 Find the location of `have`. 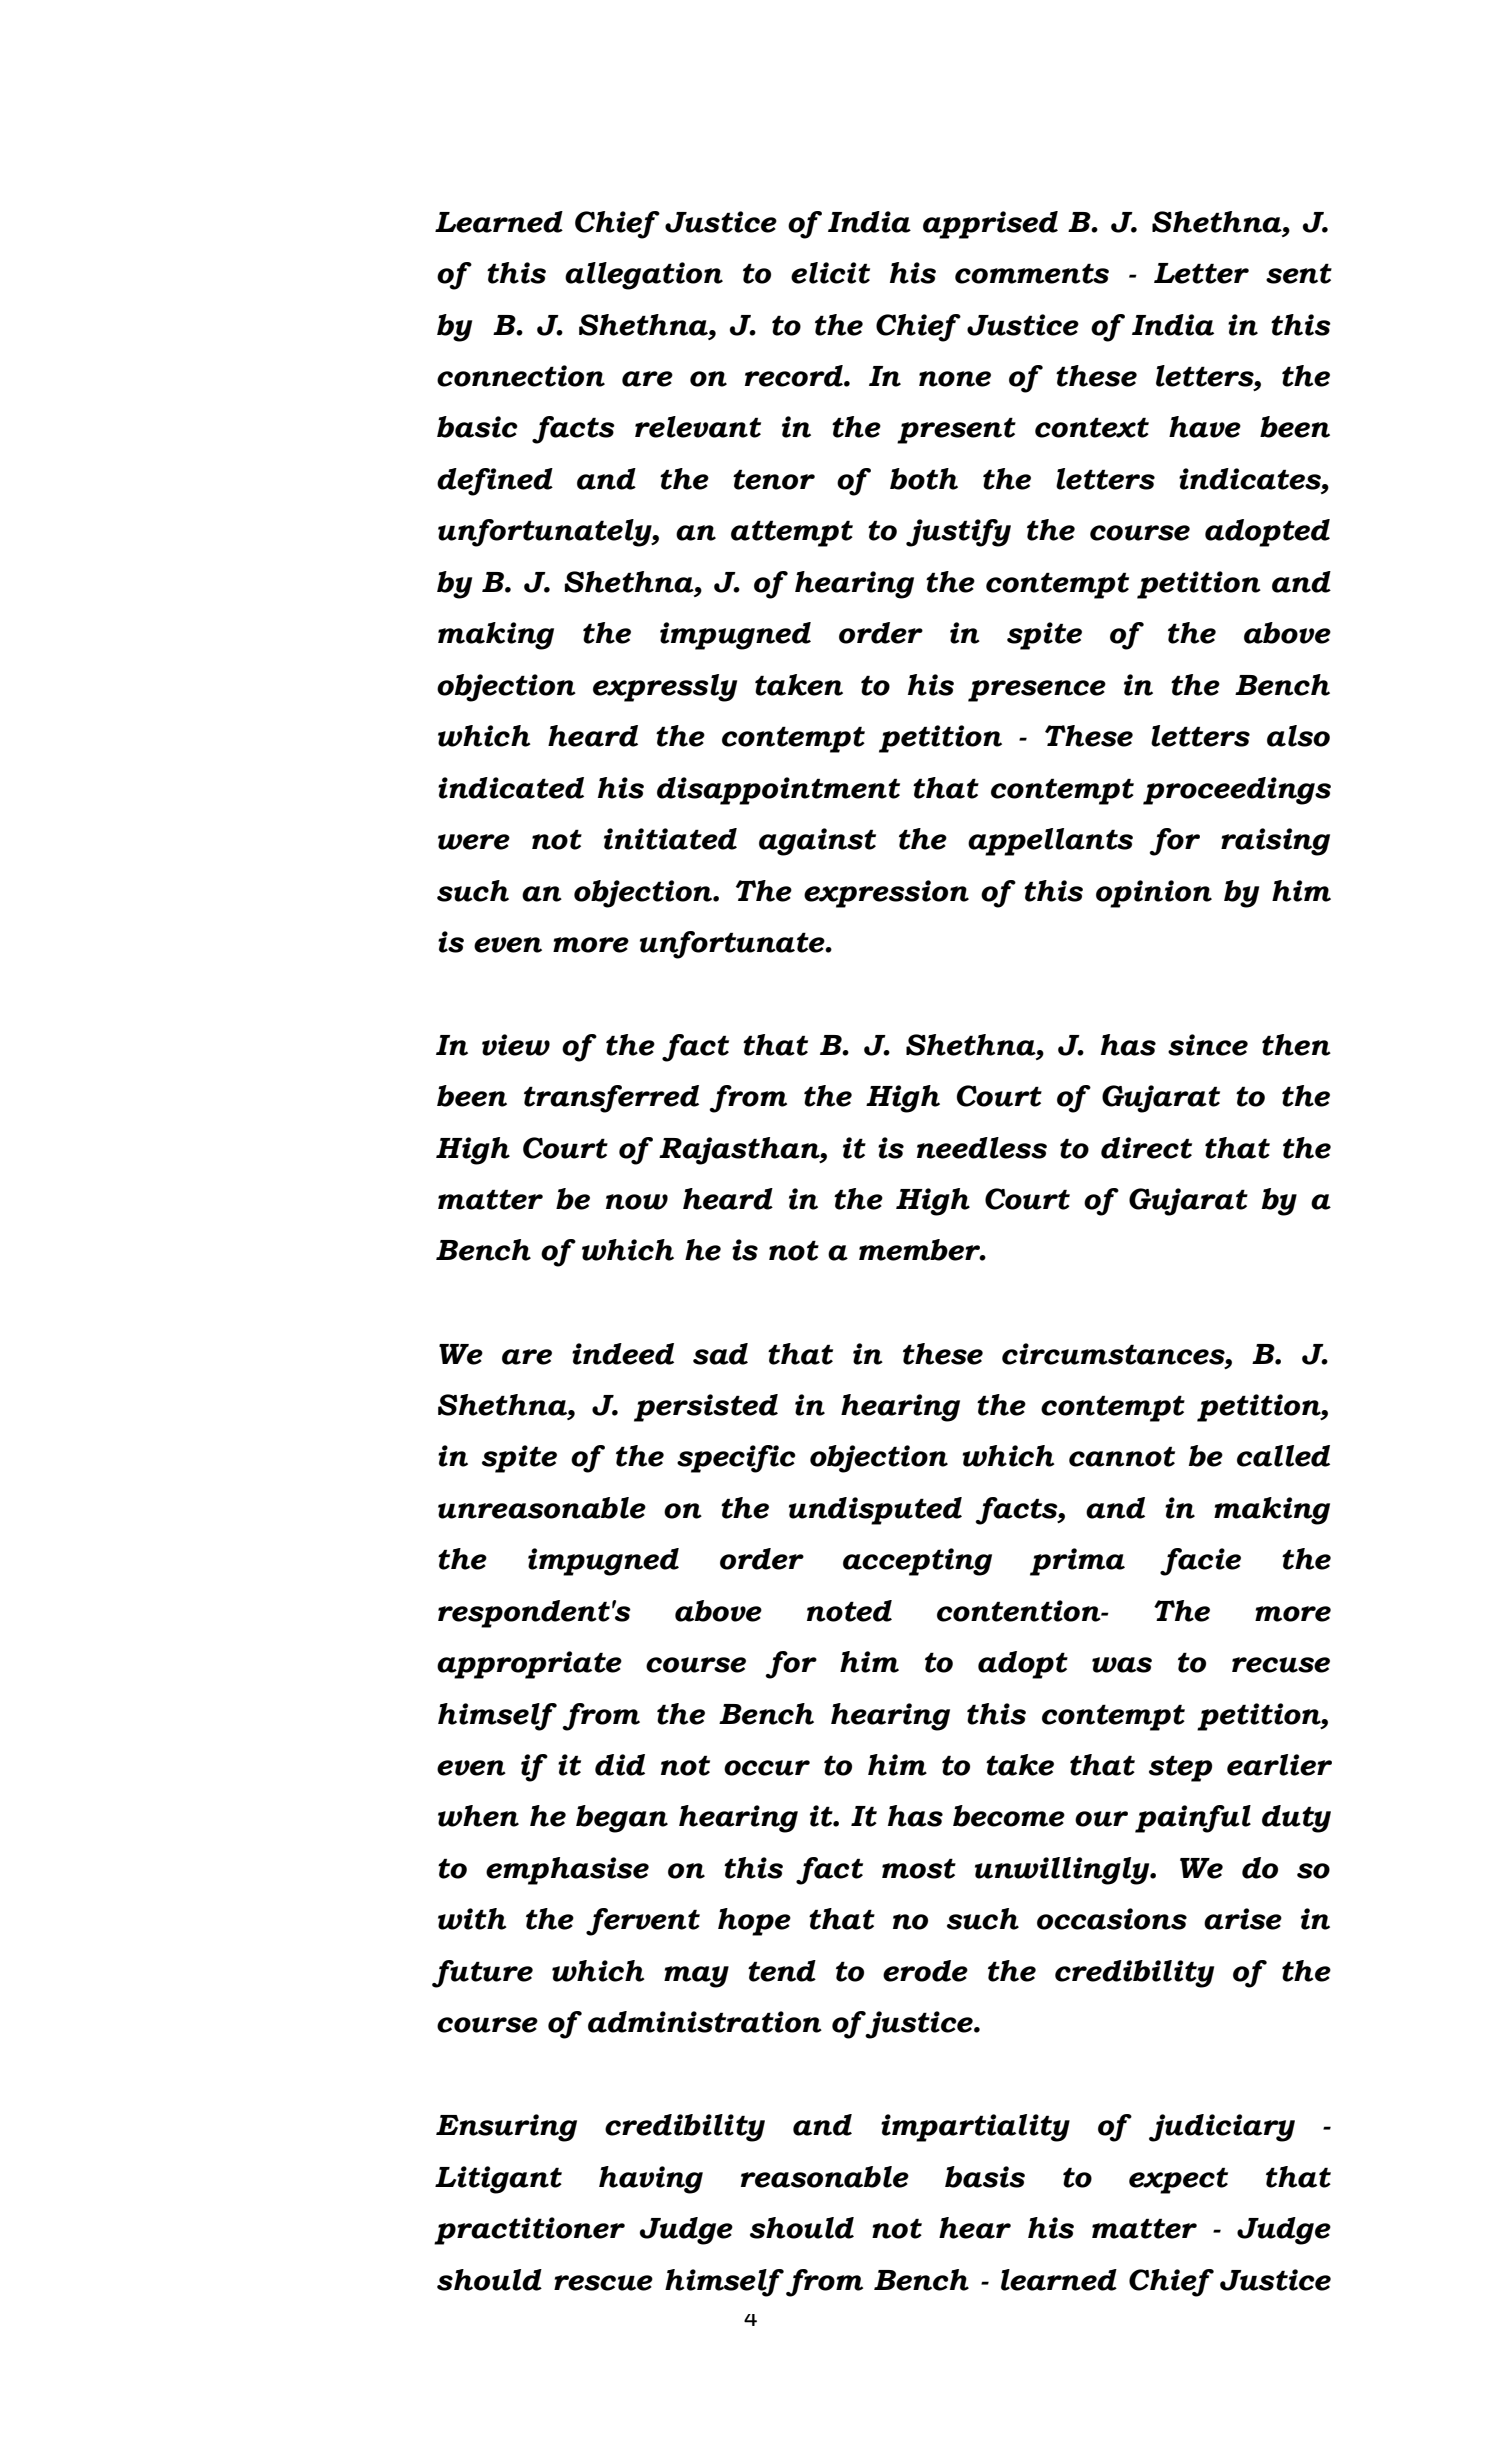

have is located at coordinates (1205, 427).
